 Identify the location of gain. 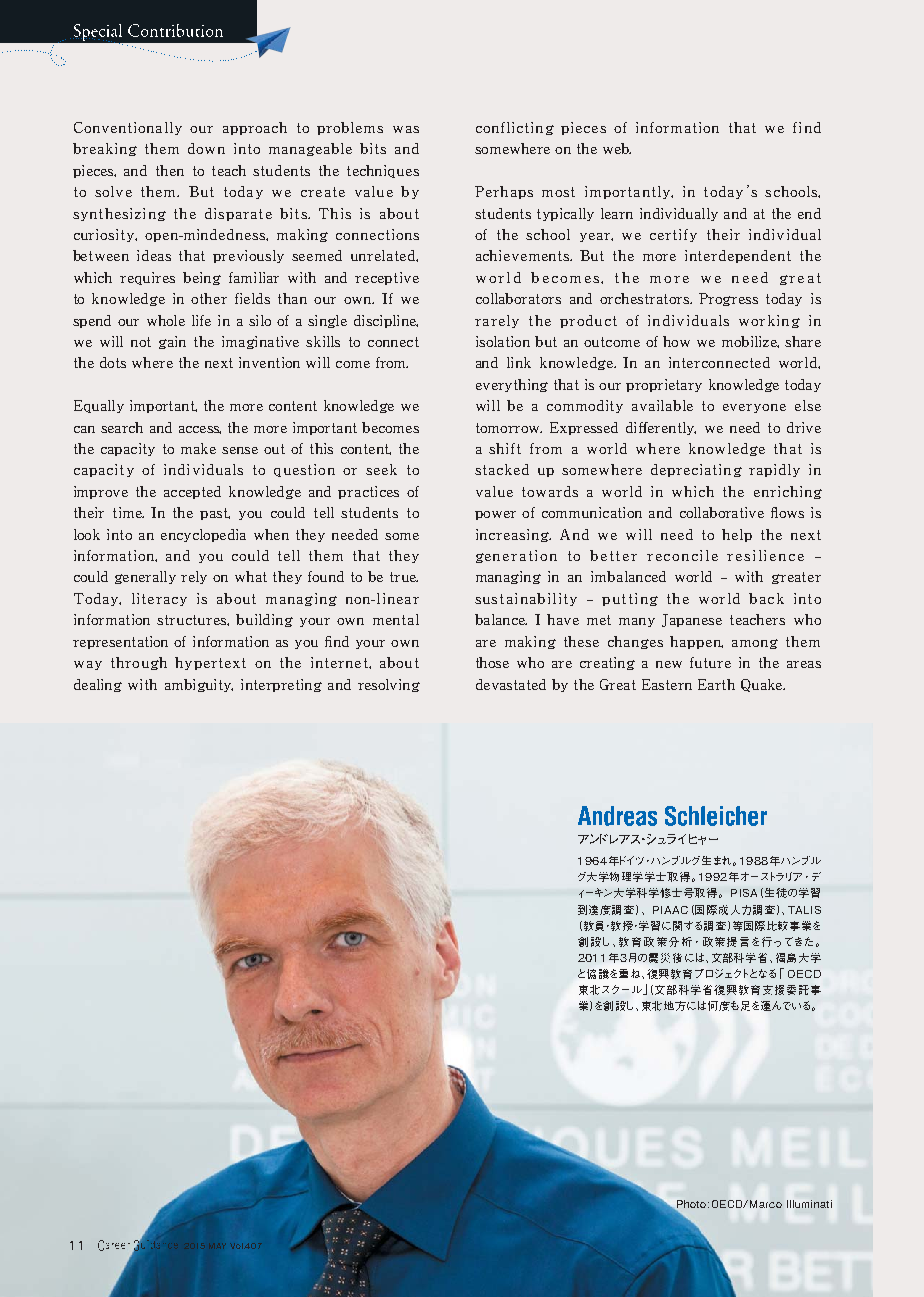
(172, 342).
